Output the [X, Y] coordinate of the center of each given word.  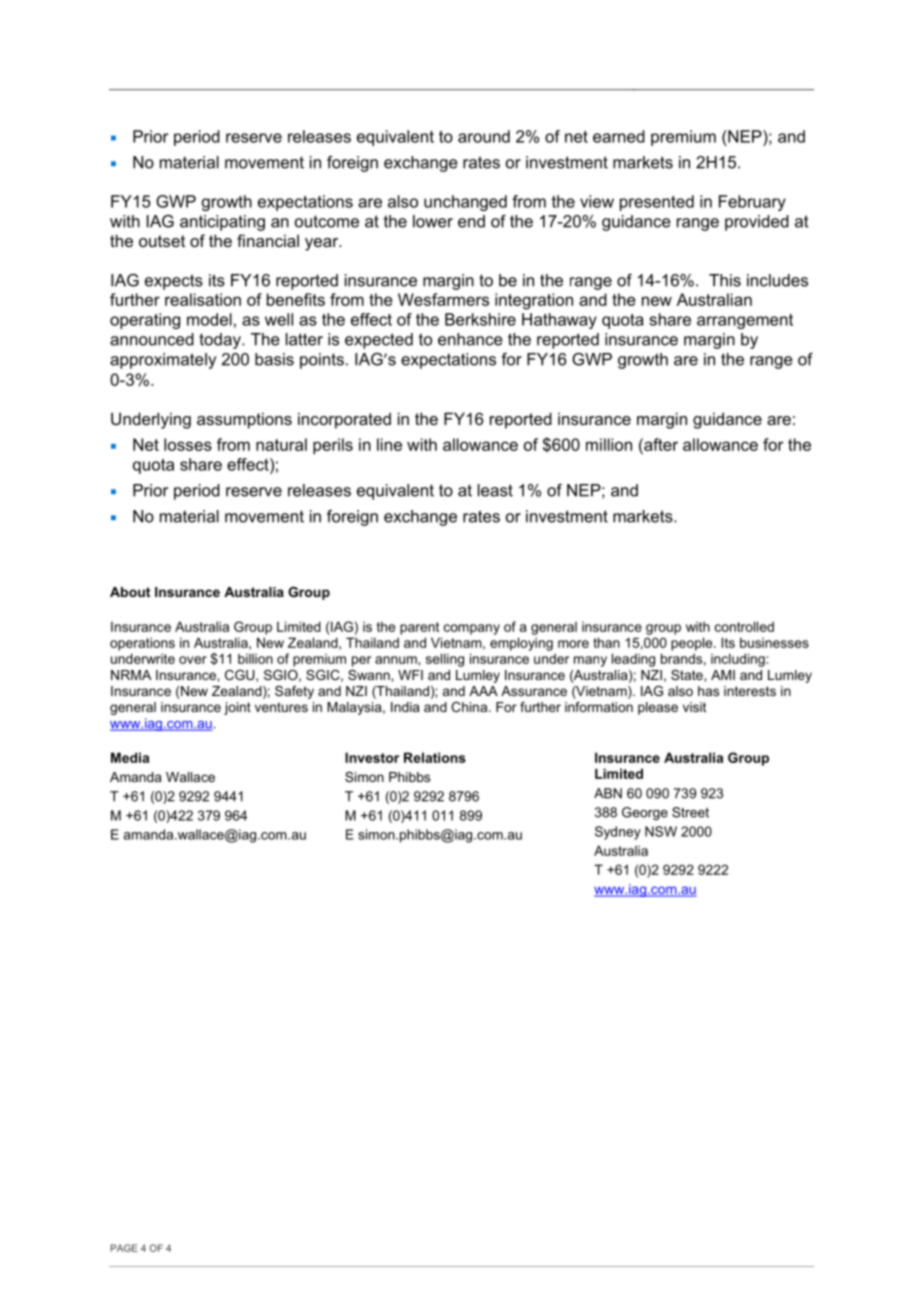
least [495, 490]
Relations [435, 757]
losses [188, 444]
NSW [661, 831]
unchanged [465, 203]
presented [657, 203]
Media [130, 757]
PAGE [124, 1248]
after [660, 444]
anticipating [222, 223]
